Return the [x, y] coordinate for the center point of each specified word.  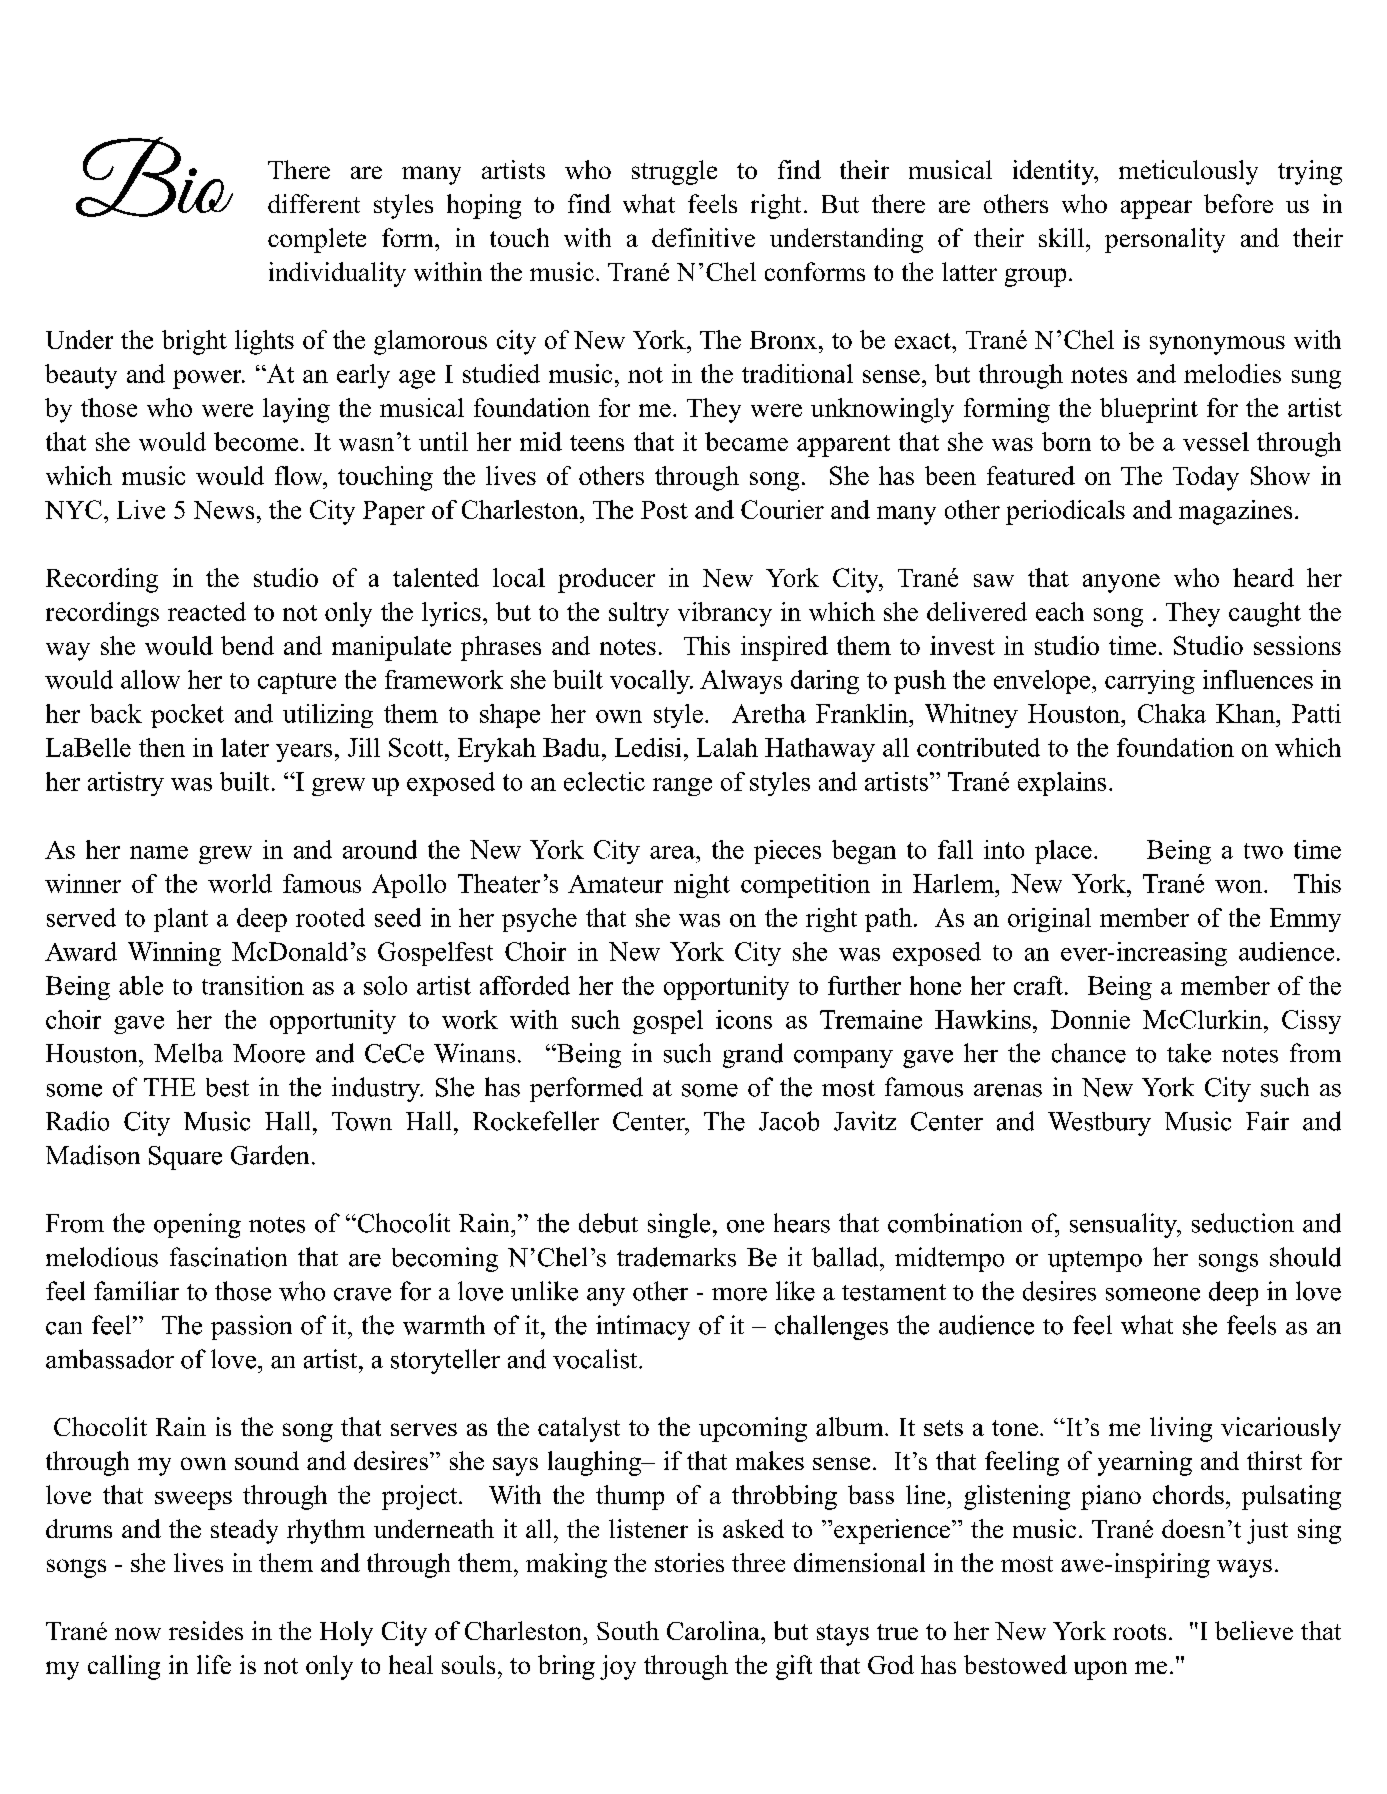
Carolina [714, 1630]
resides [206, 1630]
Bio [154, 177]
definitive [703, 237]
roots [1139, 1632]
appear [1156, 209]
